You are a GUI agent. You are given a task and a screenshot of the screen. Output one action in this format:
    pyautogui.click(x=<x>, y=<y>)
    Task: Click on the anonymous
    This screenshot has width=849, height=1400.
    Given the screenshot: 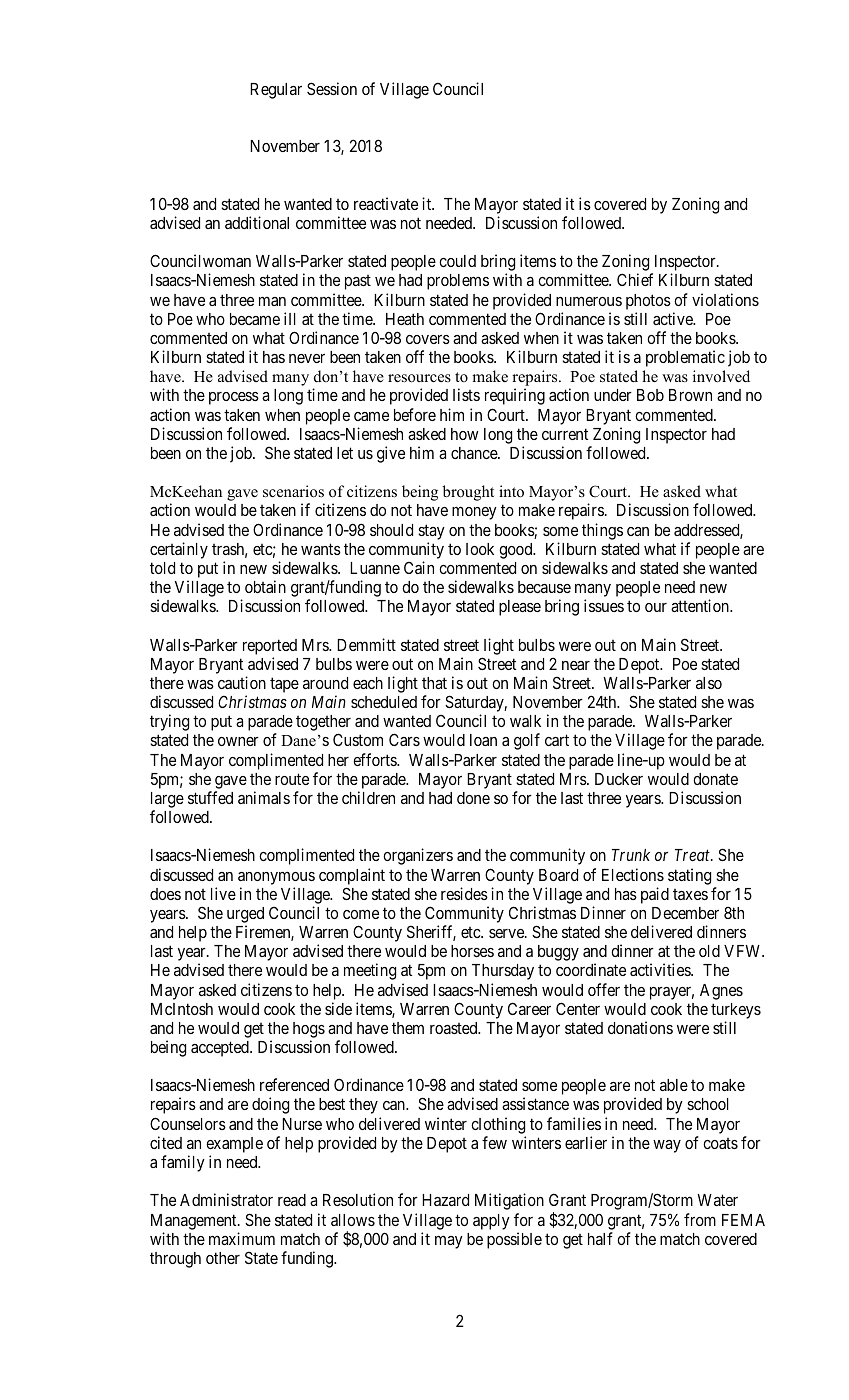 What is the action you would take?
    pyautogui.click(x=276, y=878)
